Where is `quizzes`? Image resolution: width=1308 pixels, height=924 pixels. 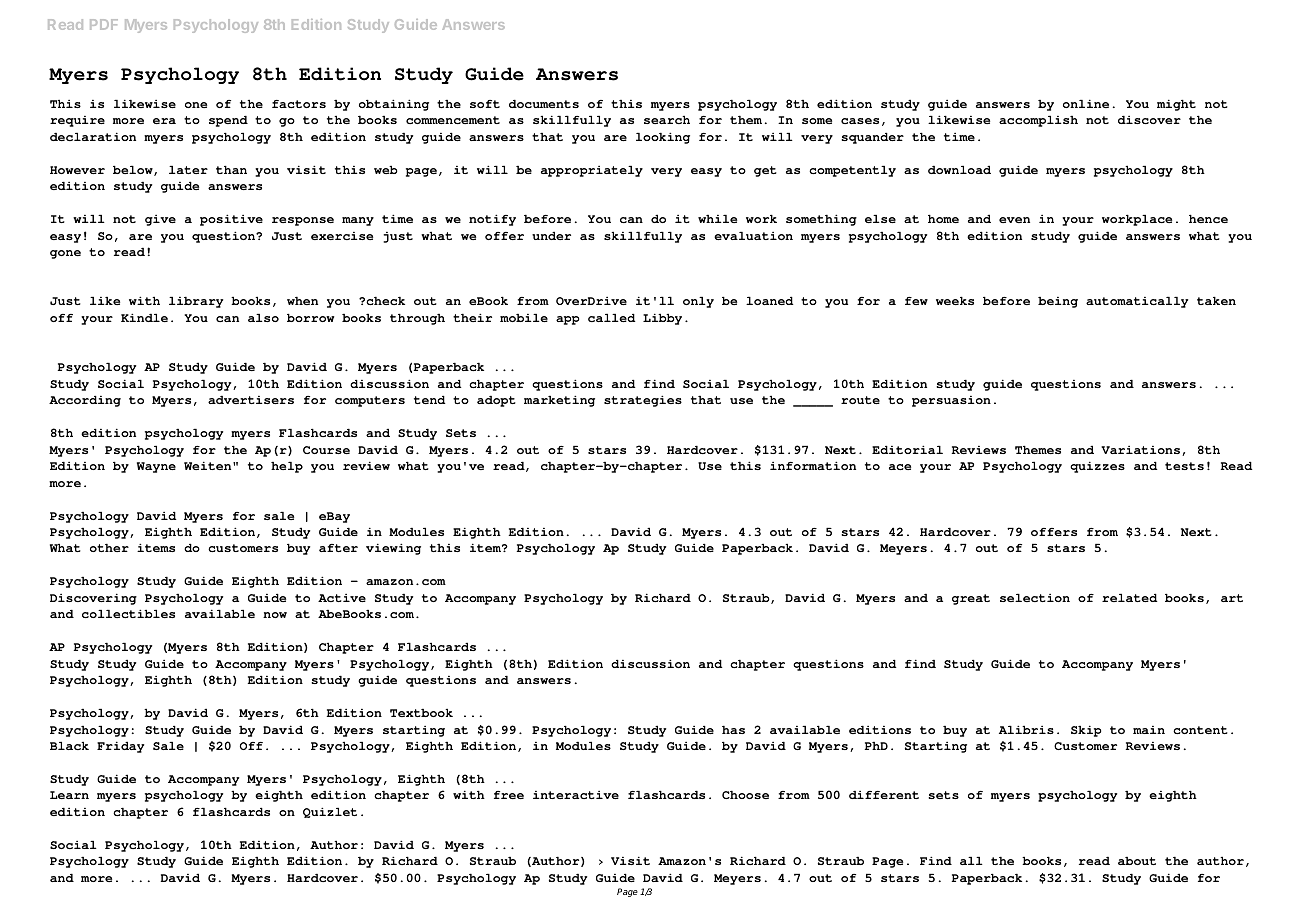
quizzes is located at coordinates (1097, 467).
